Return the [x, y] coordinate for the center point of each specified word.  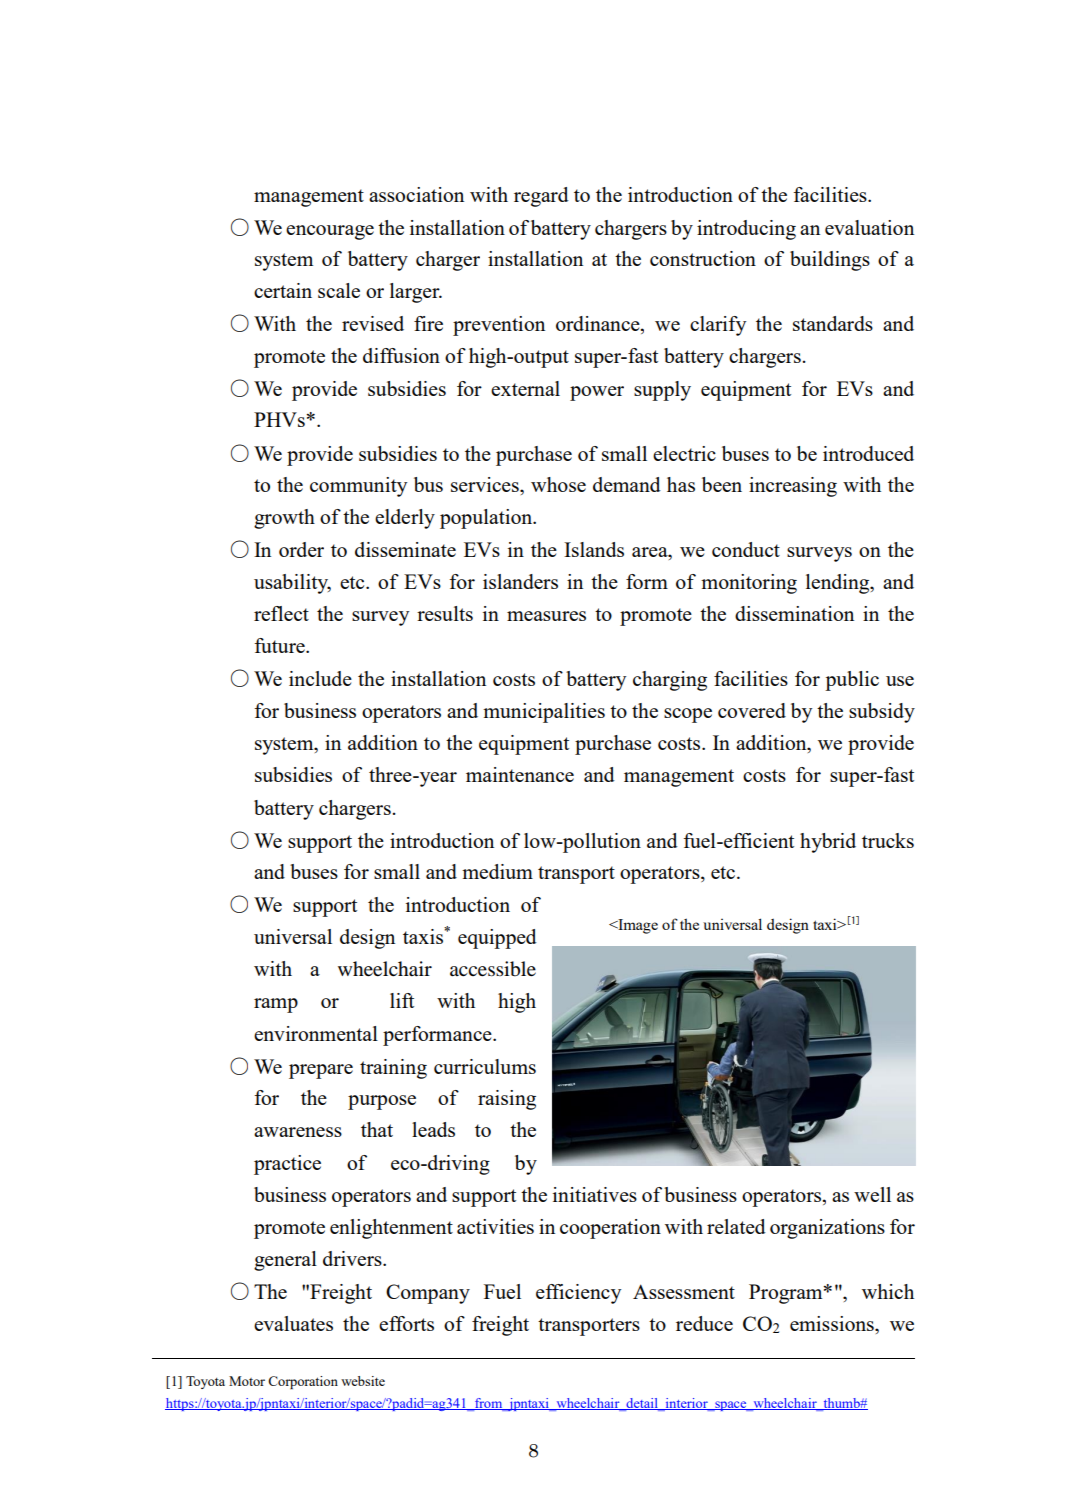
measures [546, 616]
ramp [276, 1005]
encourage [330, 232]
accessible [493, 969]
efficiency [578, 1294]
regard [541, 197]
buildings [830, 261]
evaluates [293, 1323]
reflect [281, 613]
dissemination [794, 613]
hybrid [828, 843]
